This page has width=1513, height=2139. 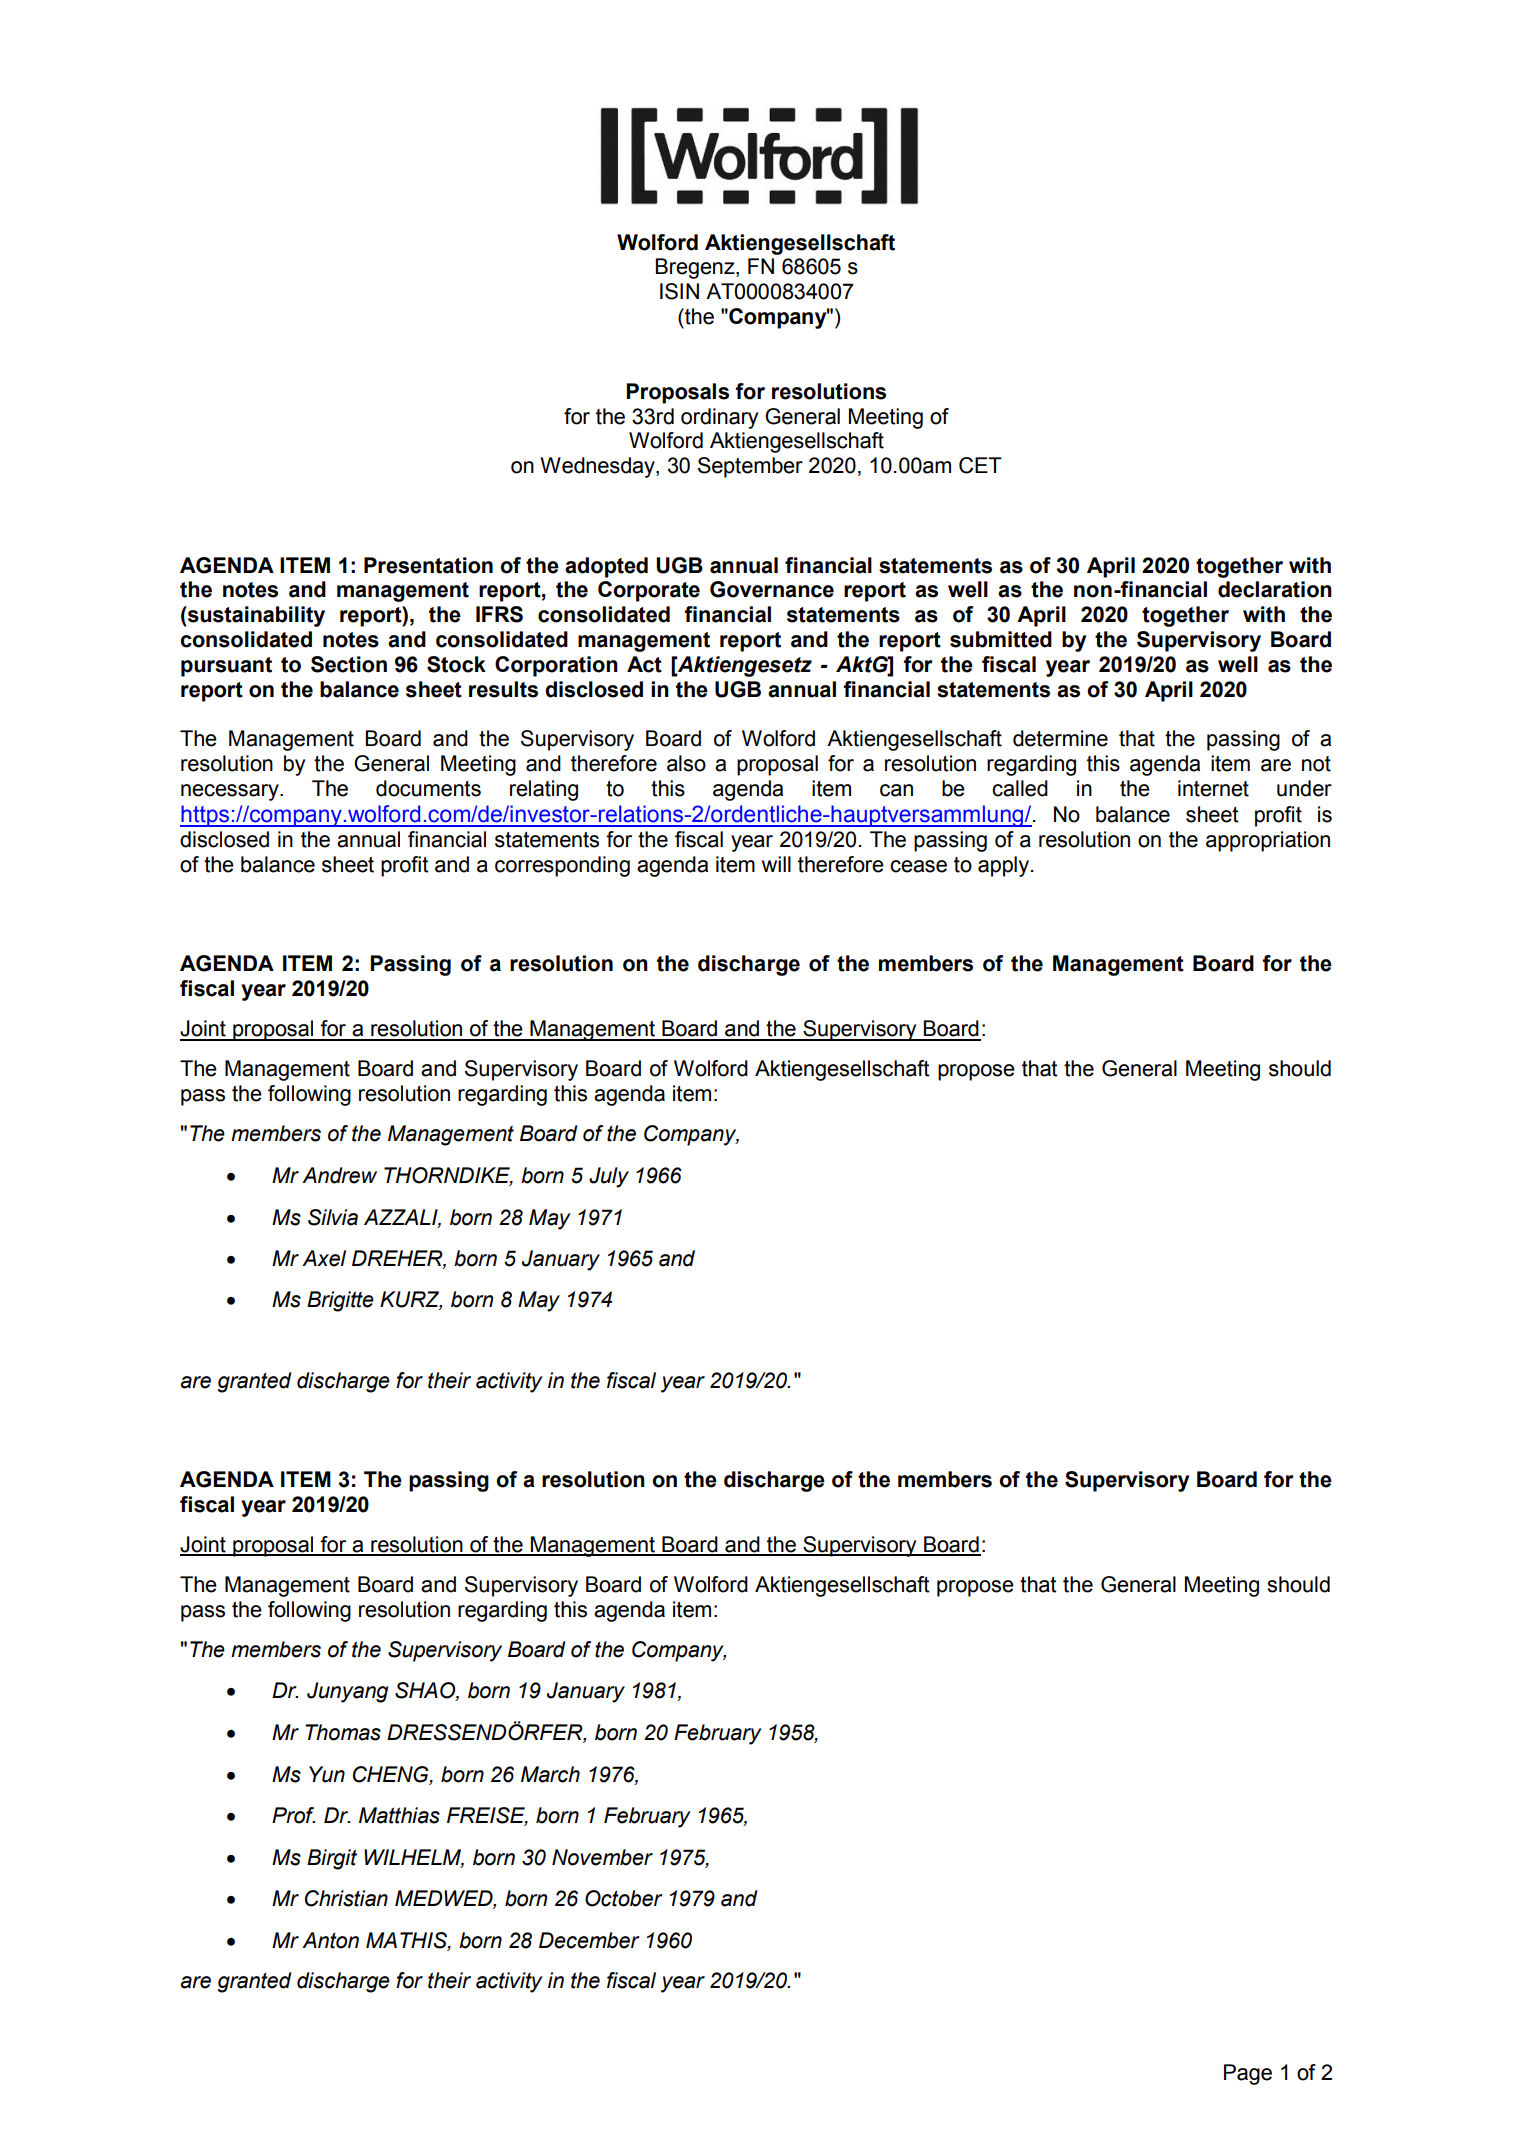 What do you see at coordinates (330, 1940) in the page?
I see `Anton` at bounding box center [330, 1940].
